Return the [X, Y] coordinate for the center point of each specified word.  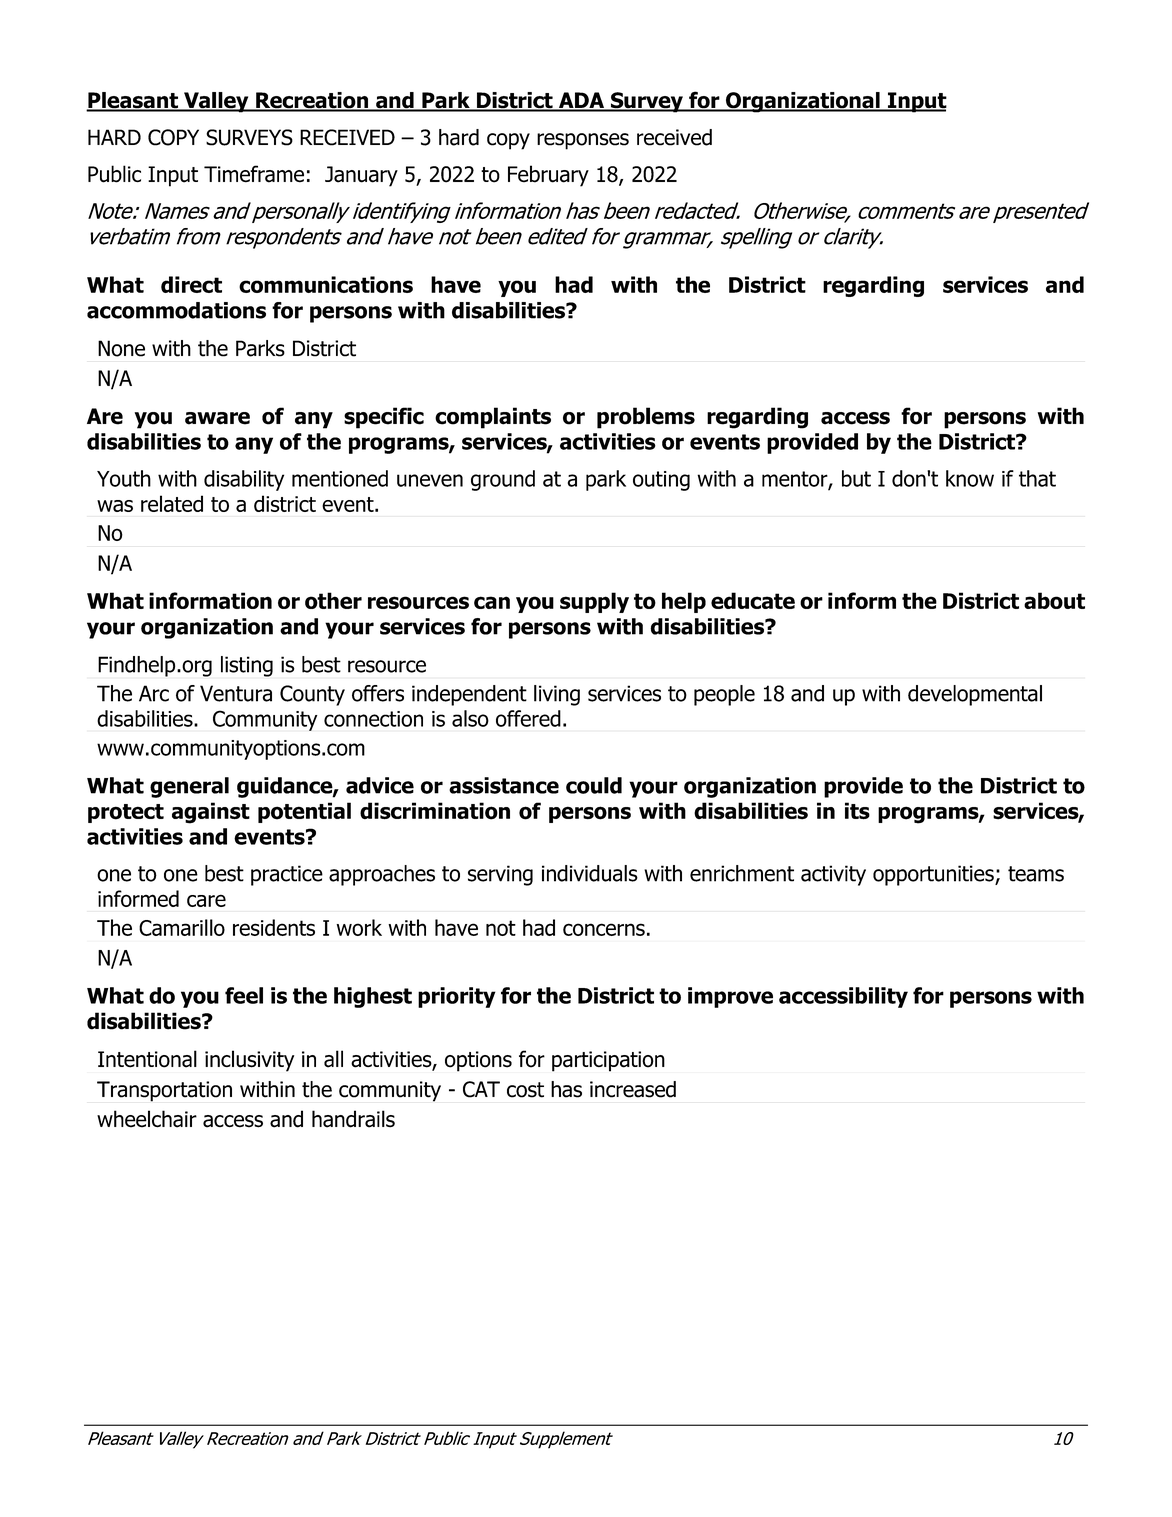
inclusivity [249, 1061]
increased [633, 1089]
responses [583, 141]
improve [730, 997]
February [548, 176]
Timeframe [254, 174]
